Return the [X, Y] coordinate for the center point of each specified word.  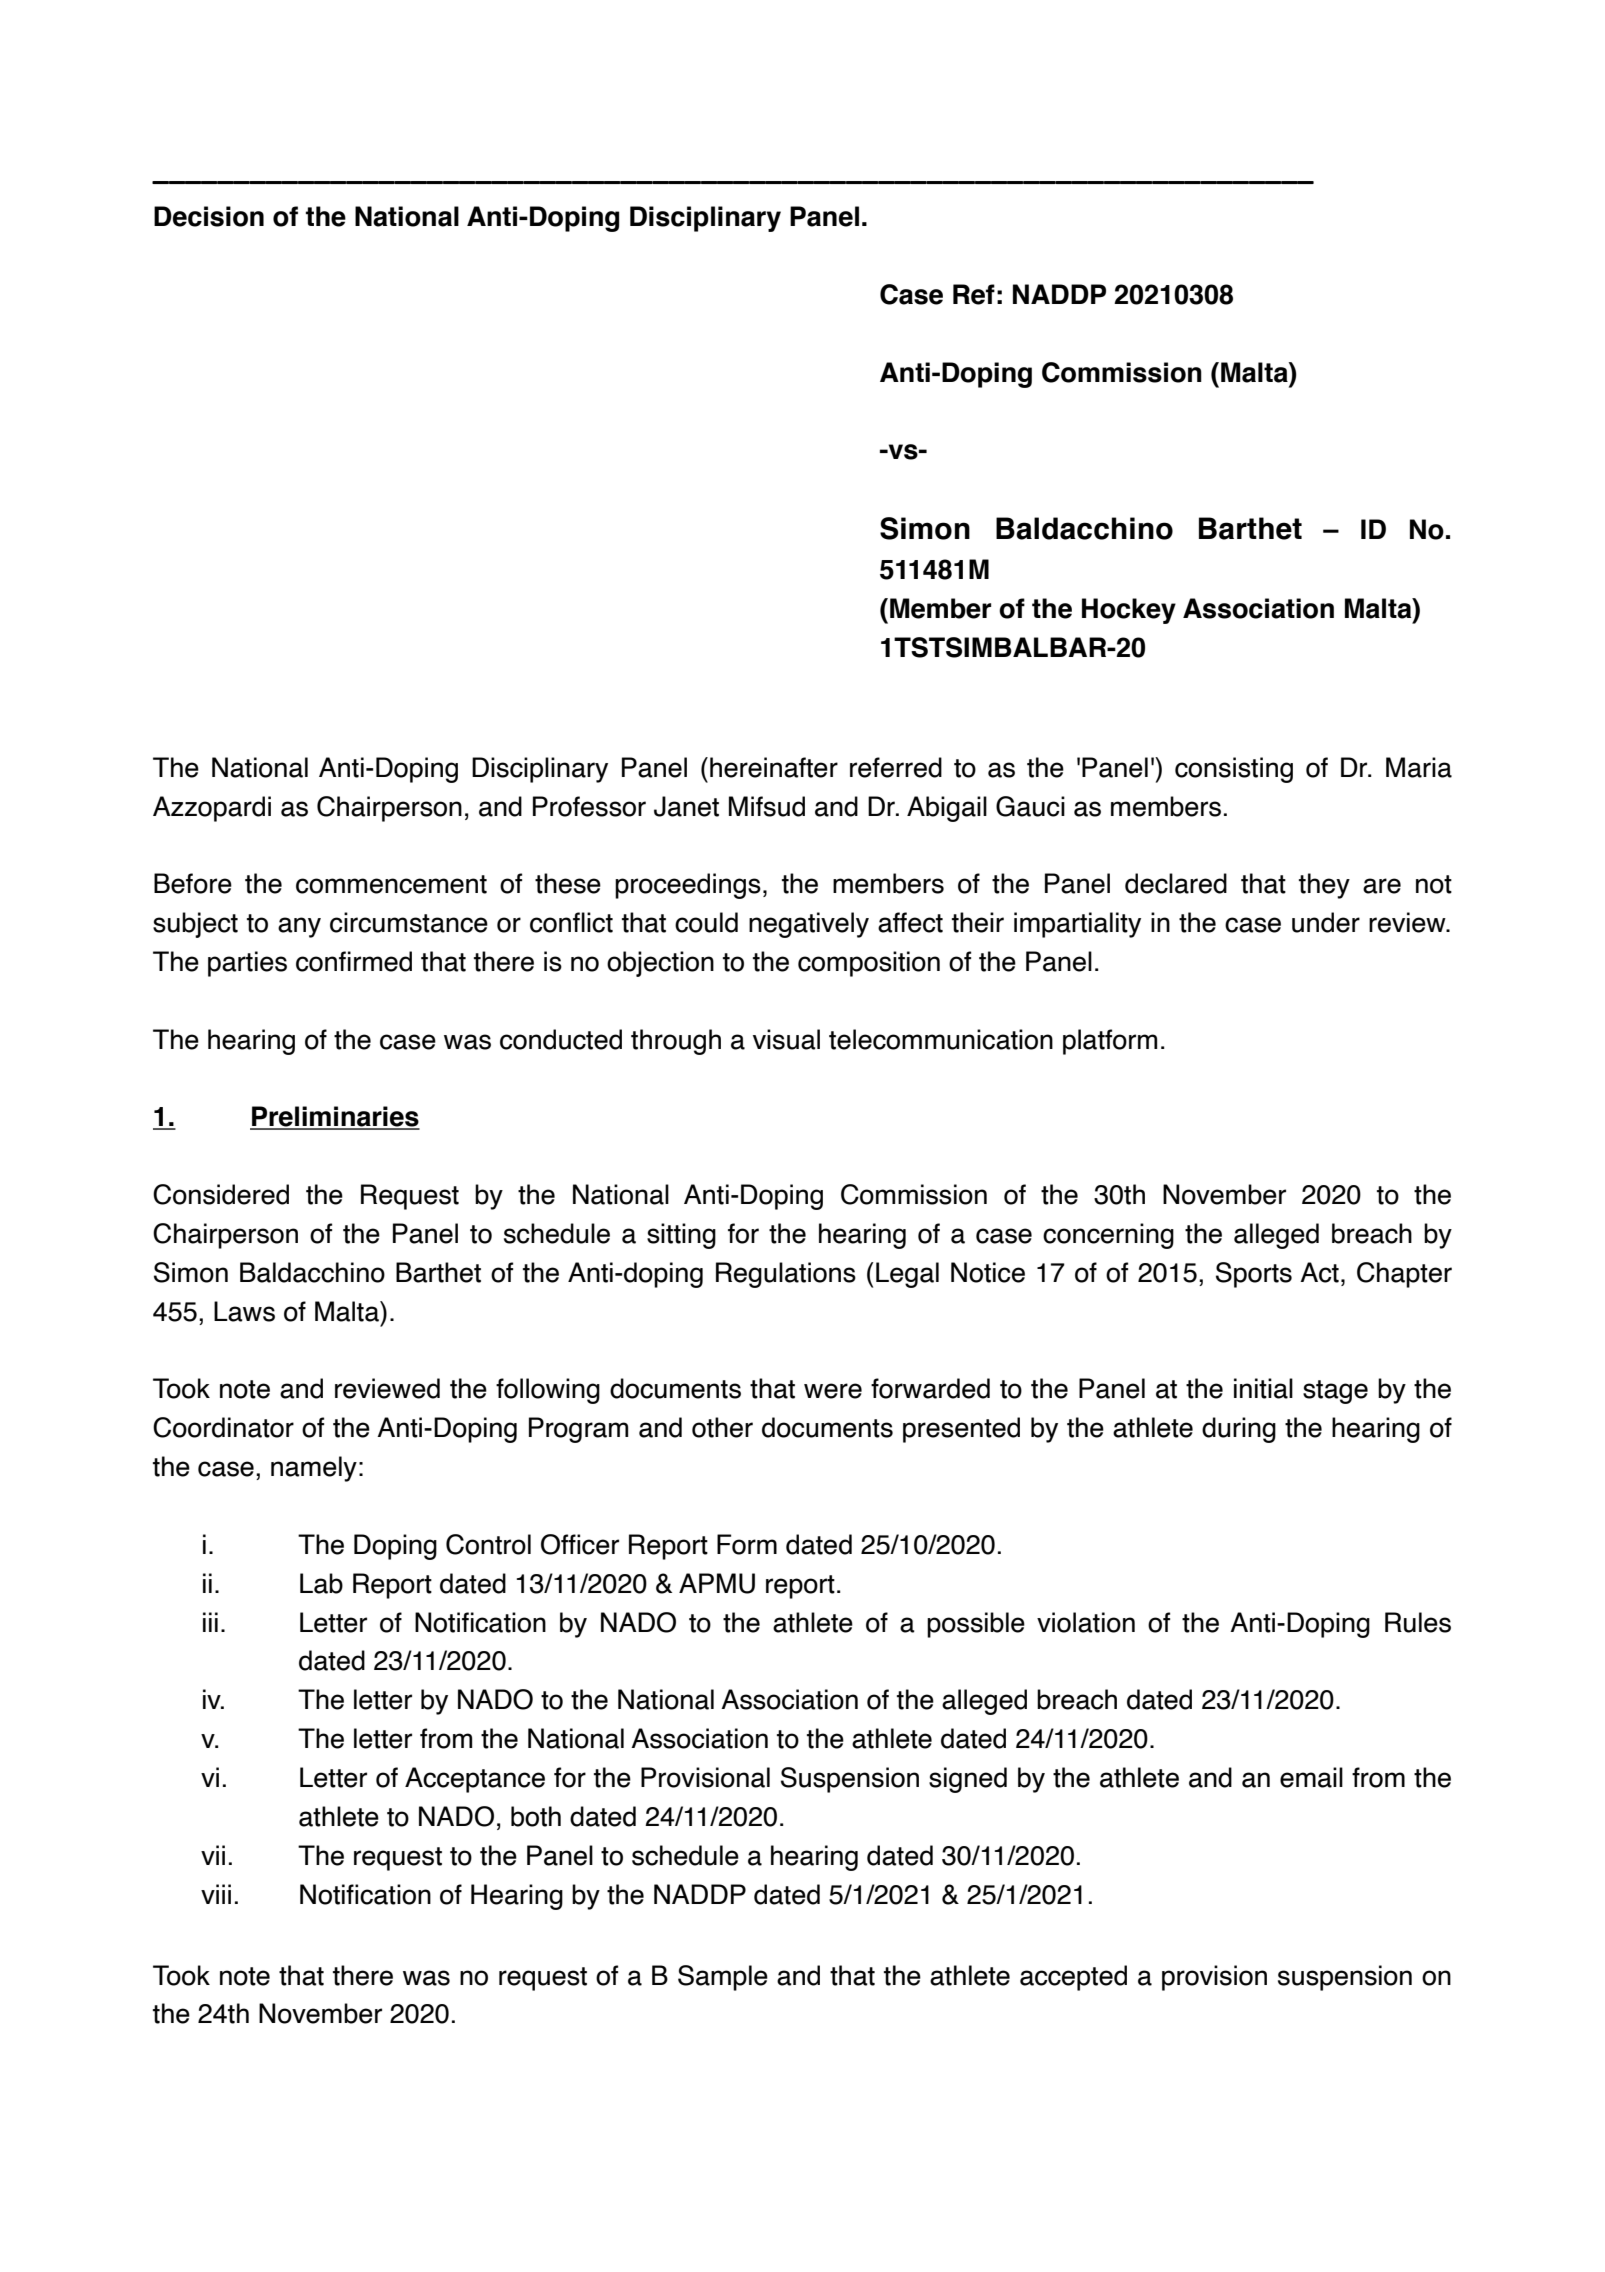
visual [786, 1039]
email [1311, 1777]
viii [216, 1894]
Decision [209, 216]
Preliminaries [335, 1117]
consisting [1234, 770]
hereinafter [774, 767]
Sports [1254, 1275]
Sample [723, 1978]
